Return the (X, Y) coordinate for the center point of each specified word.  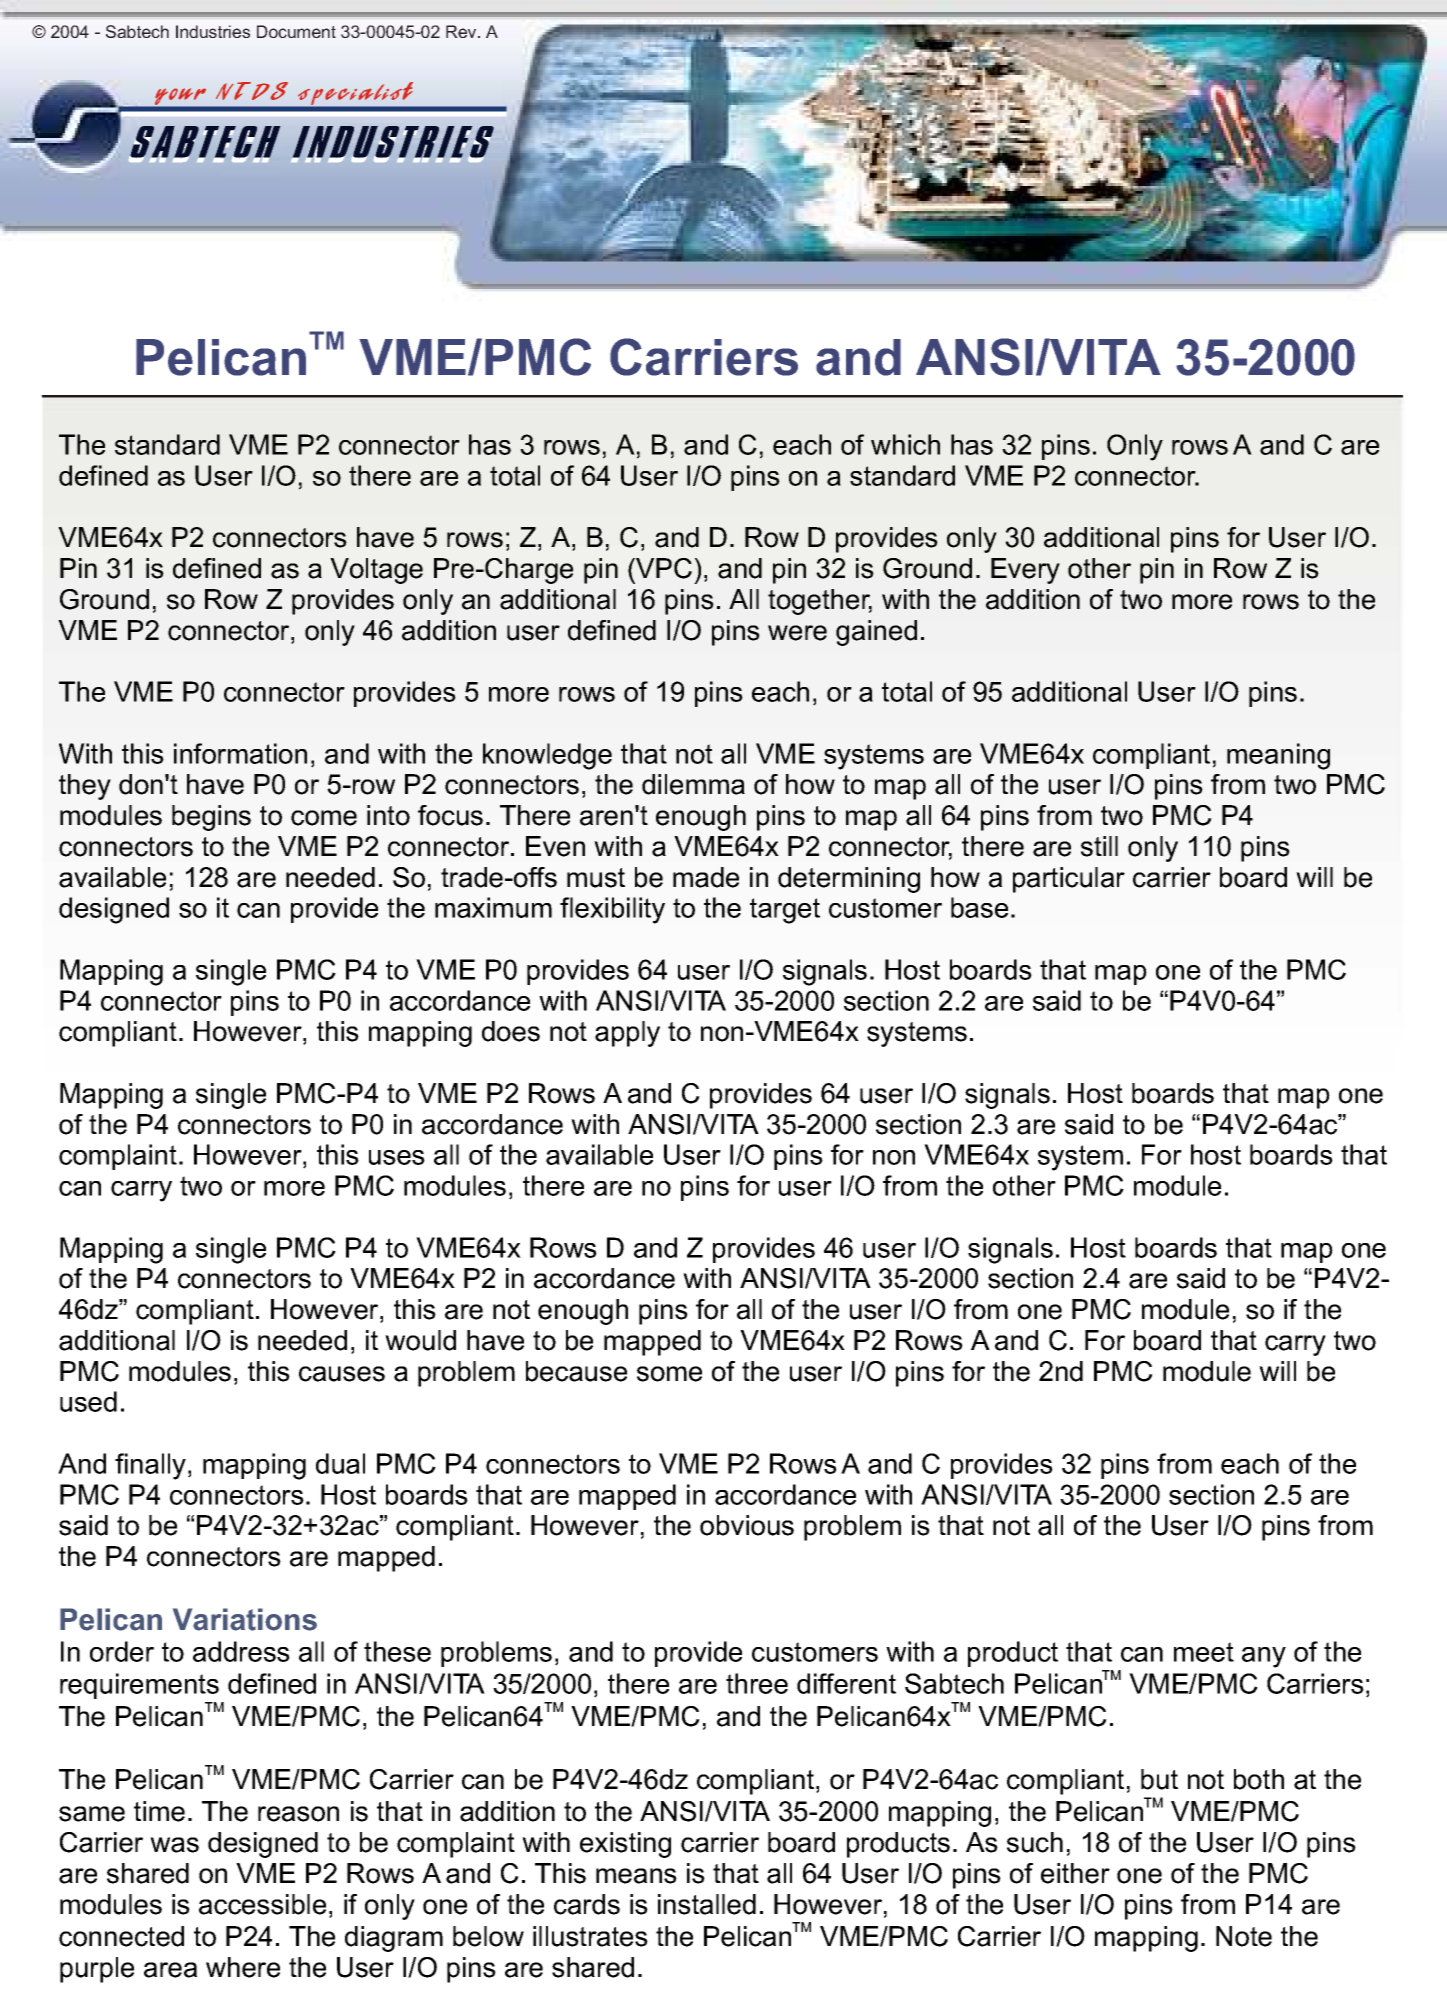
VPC (663, 568)
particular (1069, 880)
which (905, 444)
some (669, 1374)
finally (150, 1466)
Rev (462, 31)
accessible (262, 1904)
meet (1204, 1652)
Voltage (376, 571)
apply (627, 1034)
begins (211, 818)
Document (296, 31)
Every (1025, 571)
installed (707, 1904)
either (1075, 1873)
